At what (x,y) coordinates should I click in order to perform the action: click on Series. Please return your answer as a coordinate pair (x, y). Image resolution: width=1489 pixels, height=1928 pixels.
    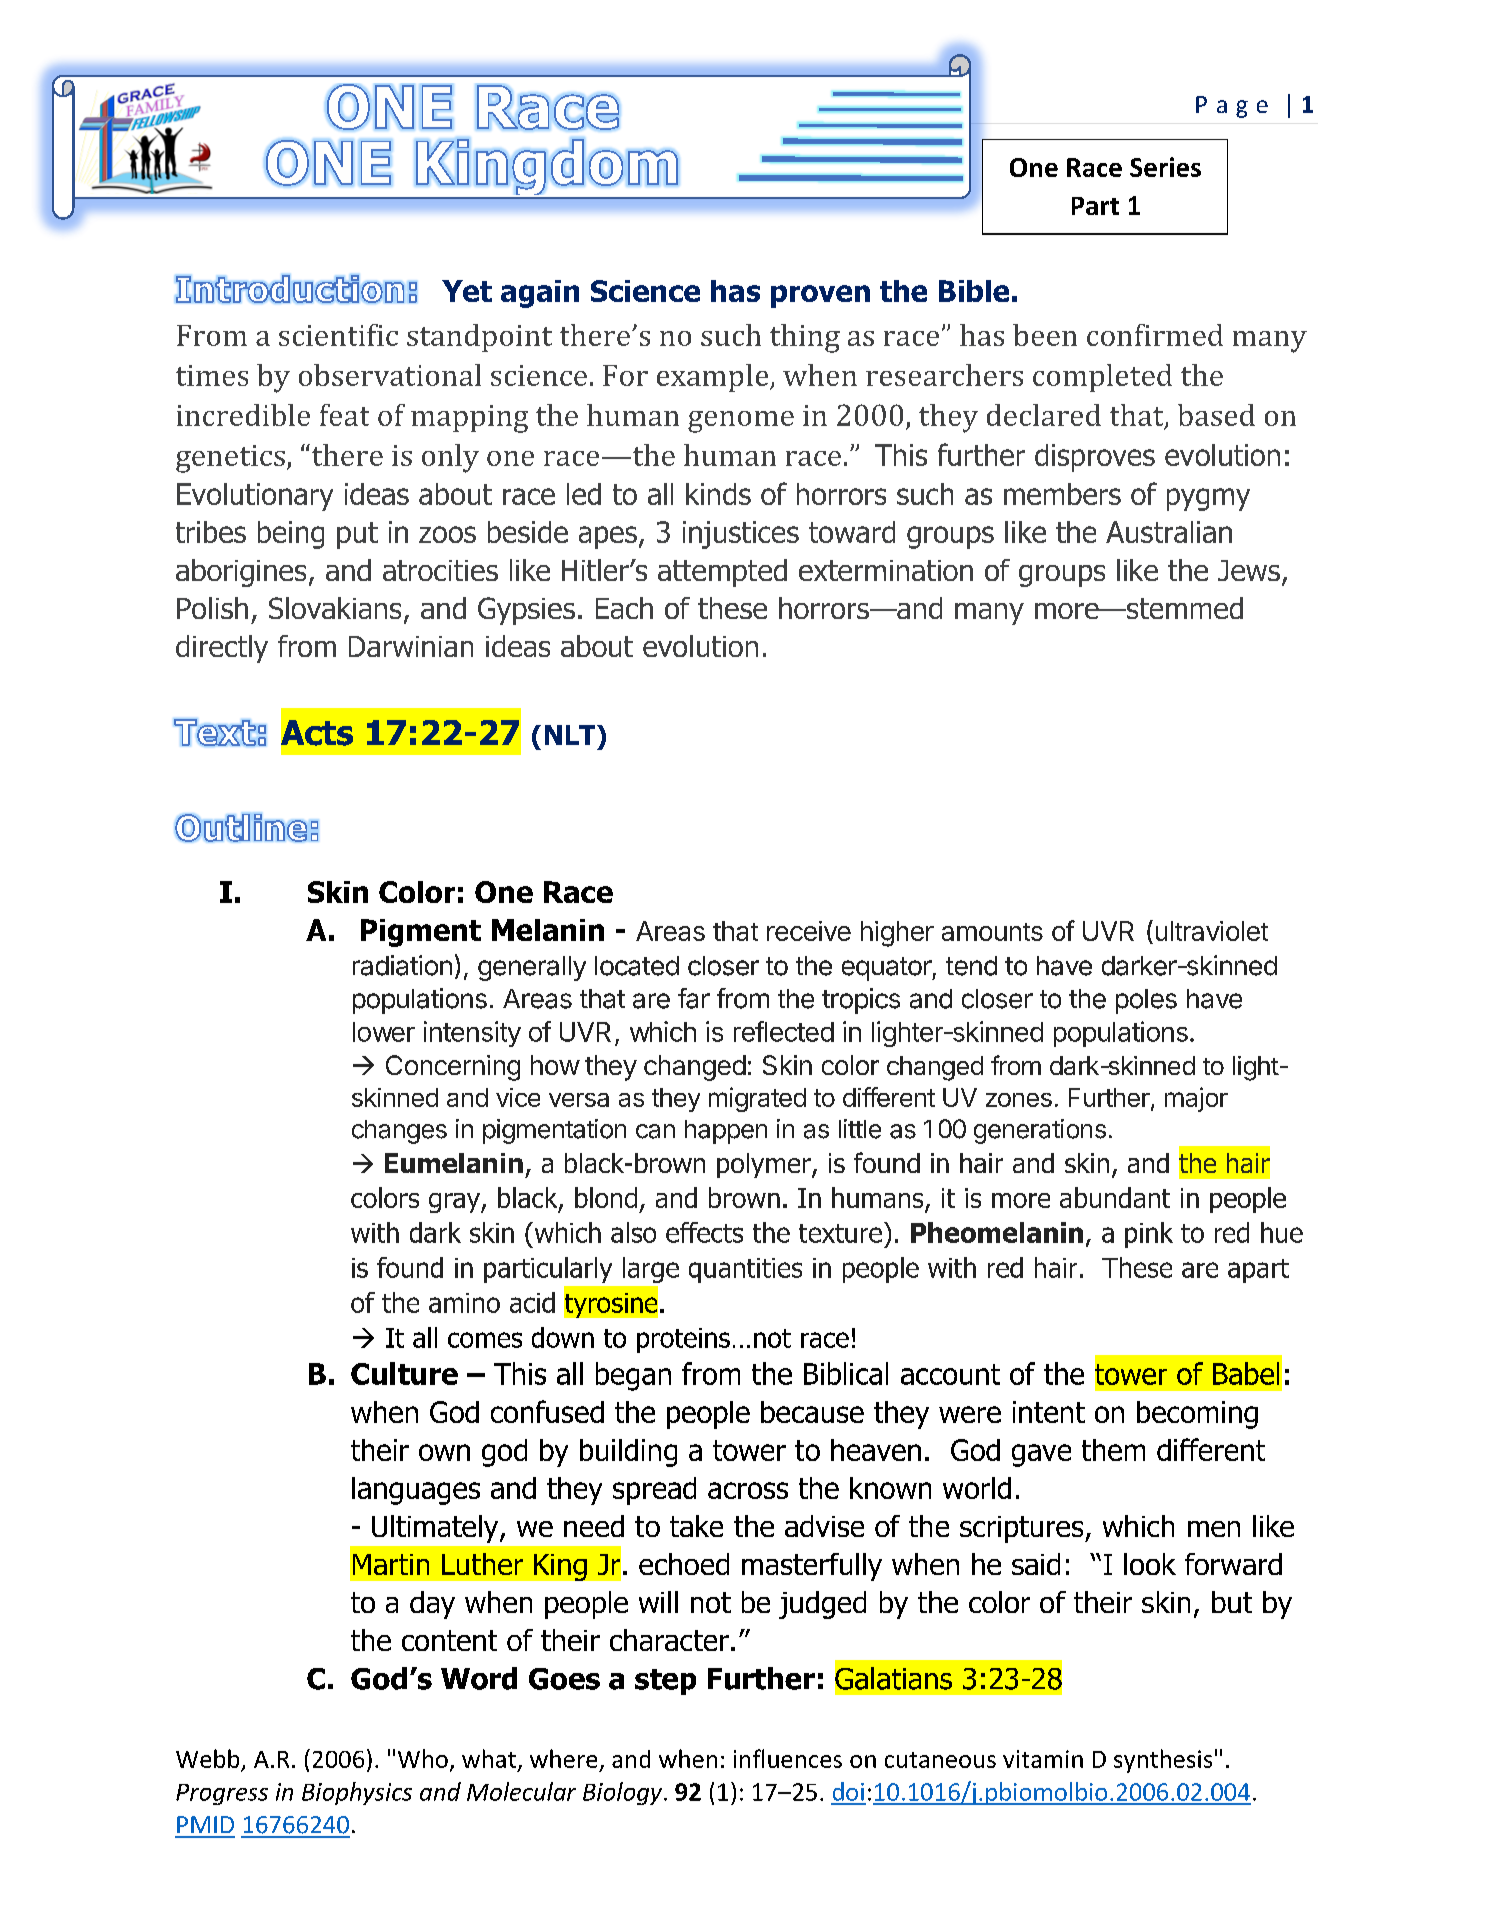
    Looking at the image, I should click on (1165, 167).
